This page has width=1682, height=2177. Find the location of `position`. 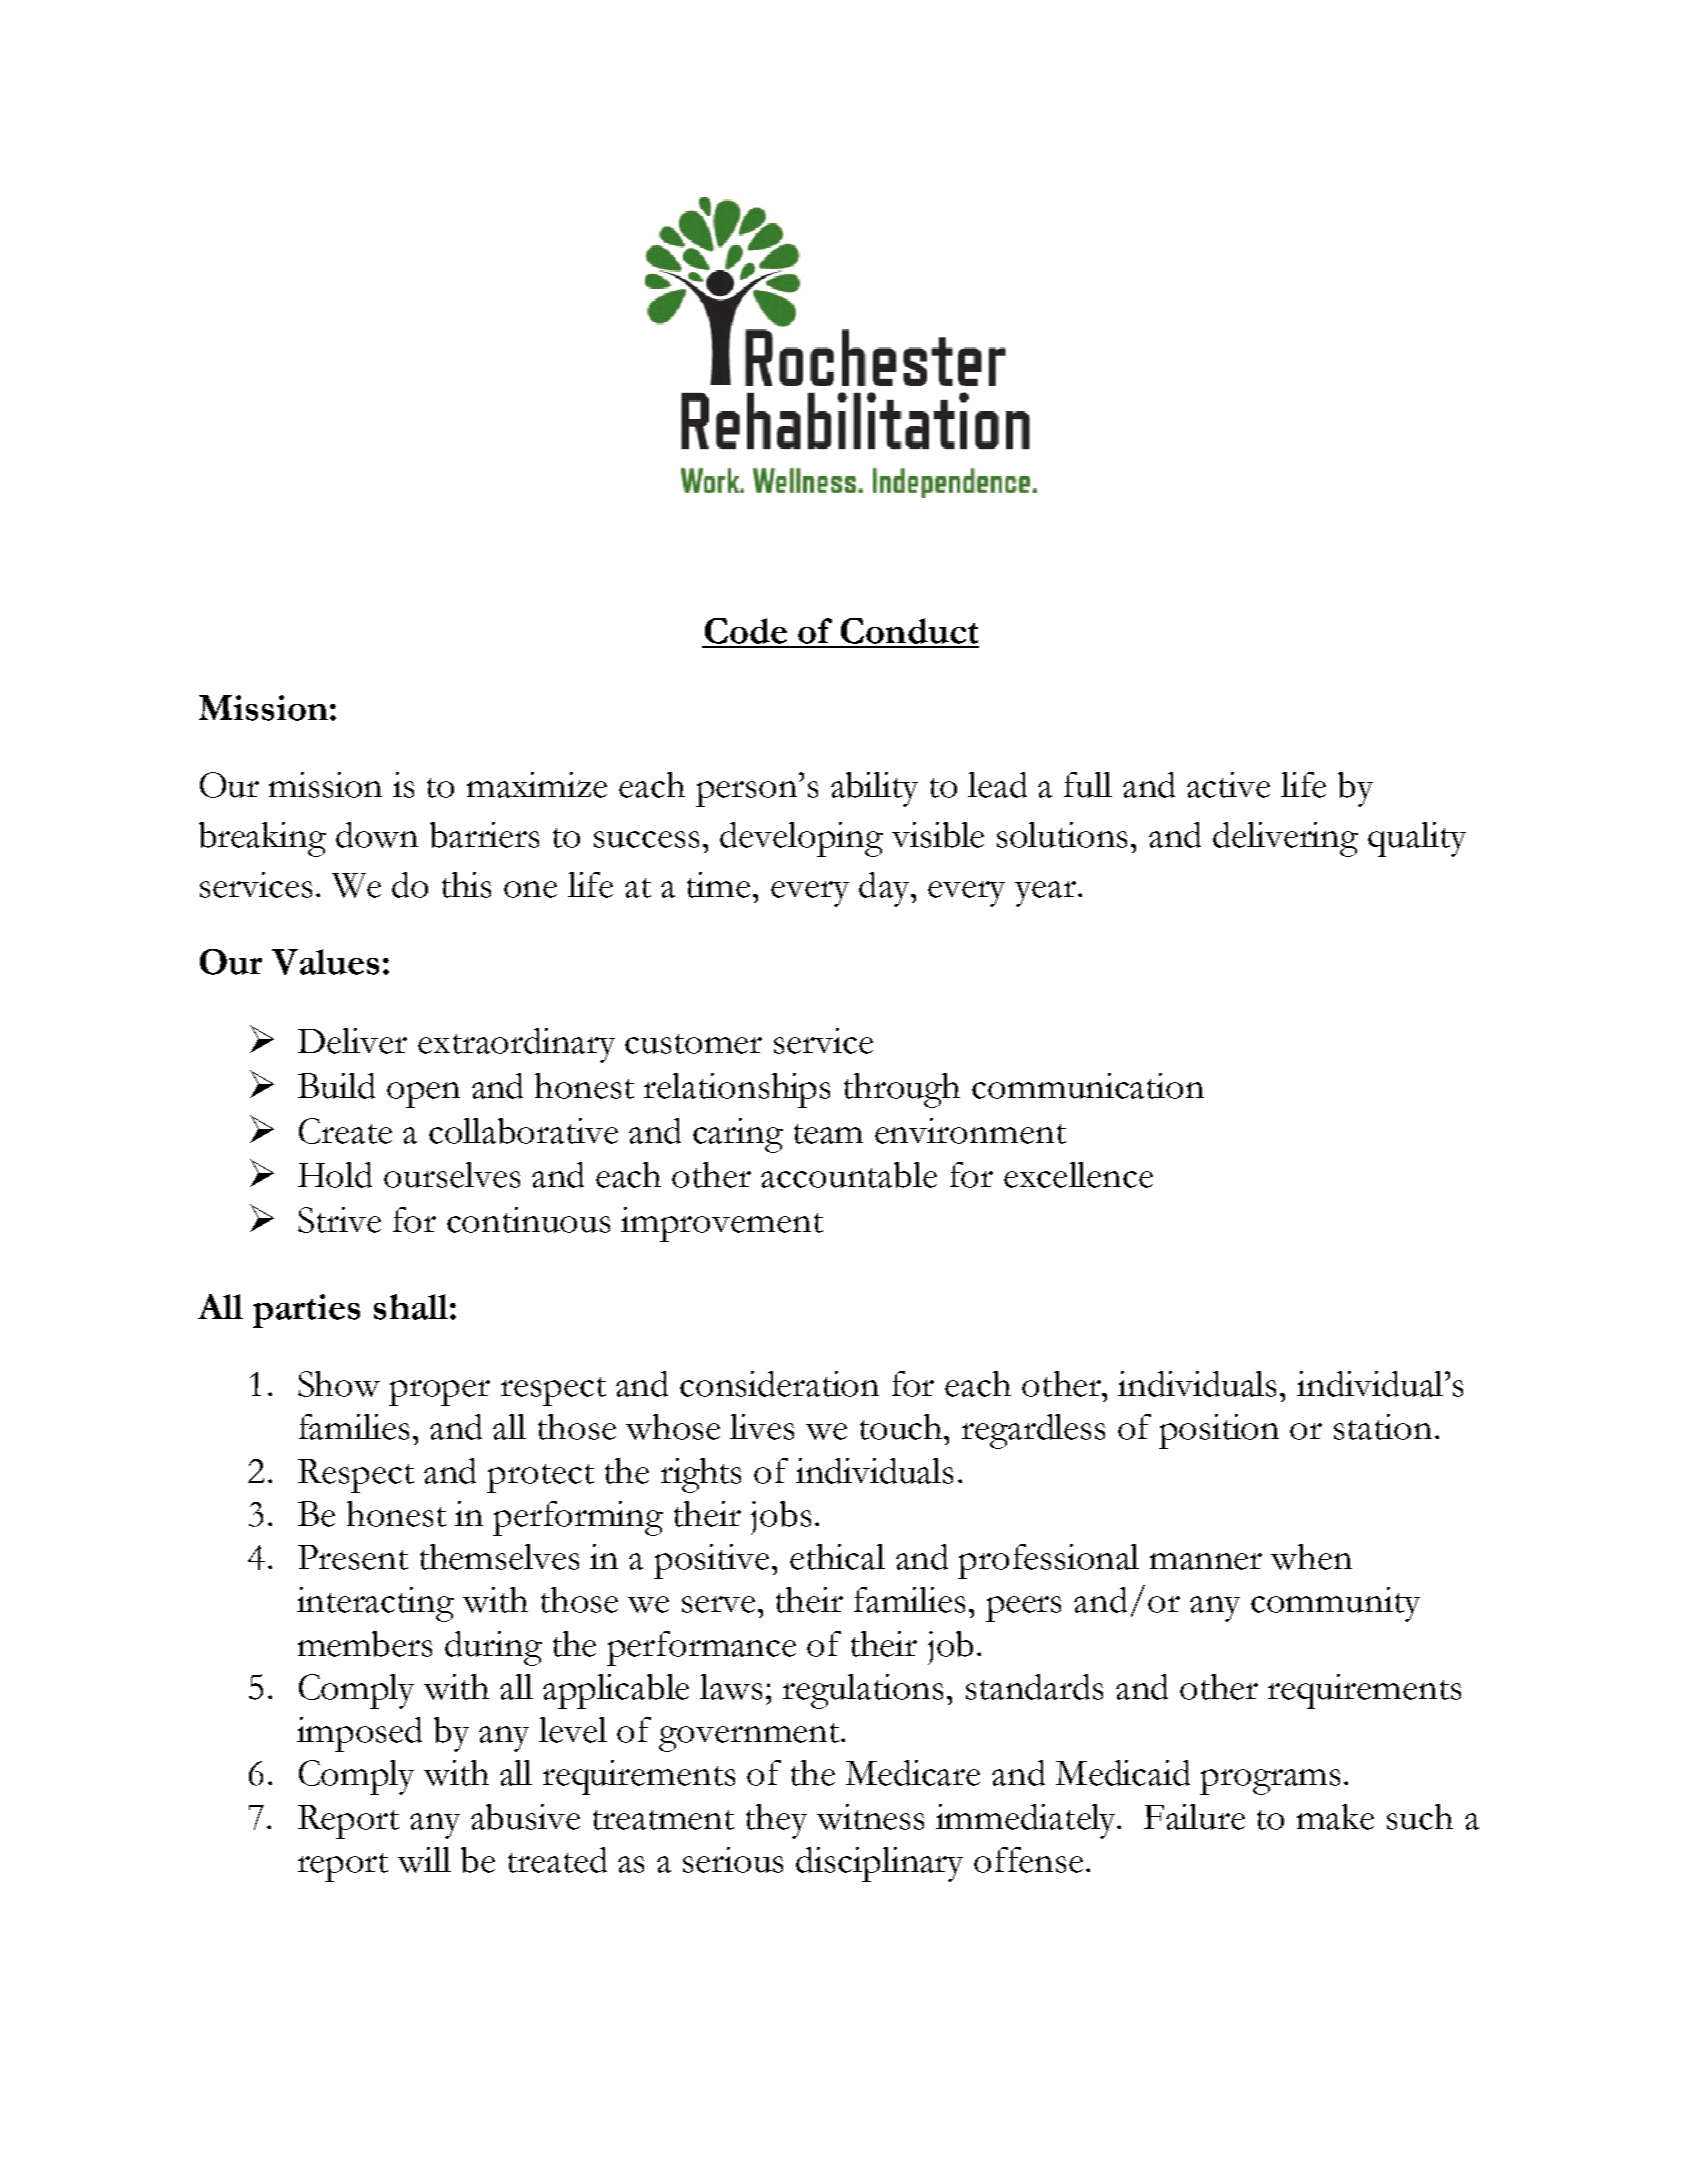

position is located at coordinates (1219, 1431).
